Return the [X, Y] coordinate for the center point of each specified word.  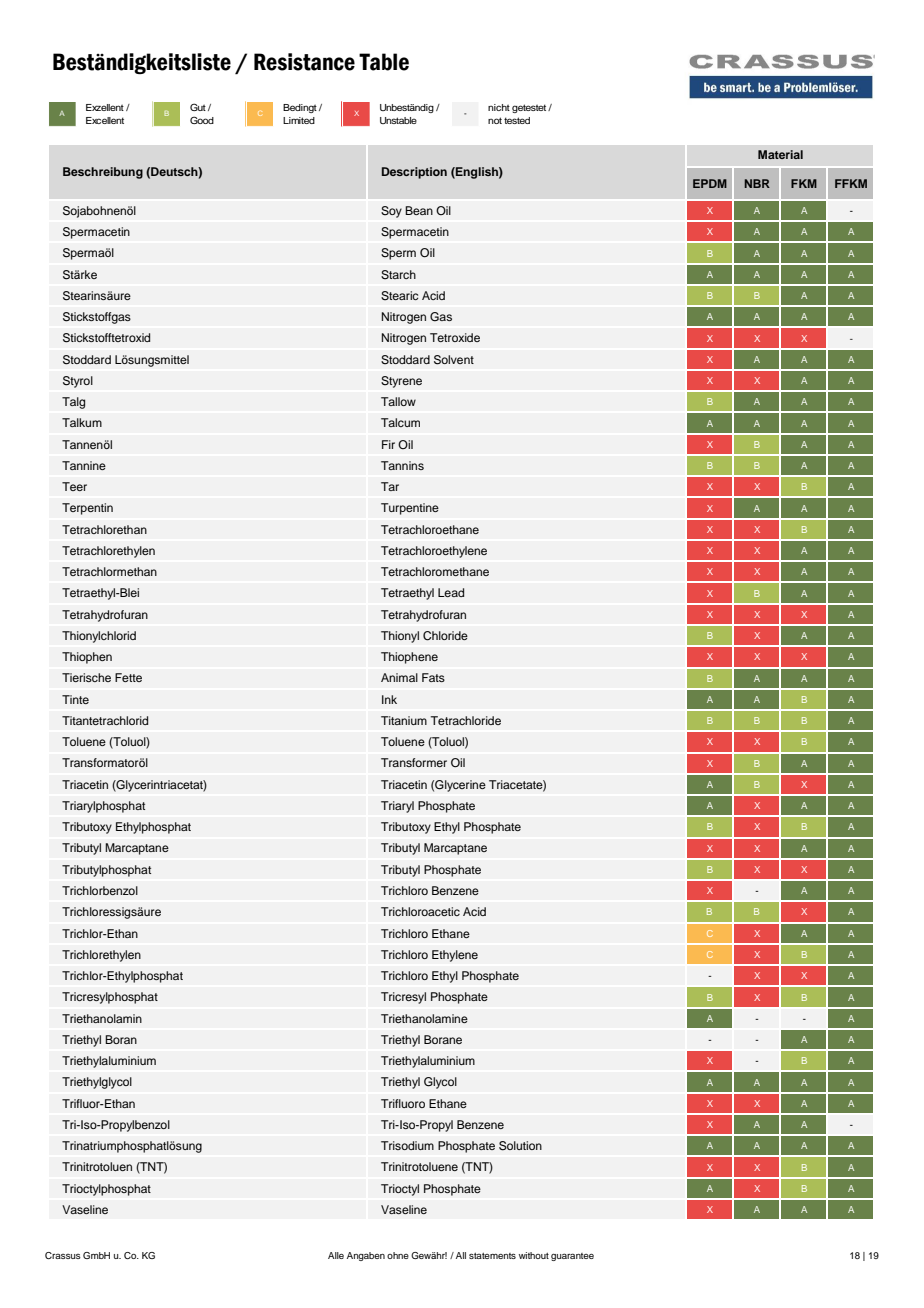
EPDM [710, 183]
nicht [499, 107]
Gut [198, 107]
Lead [451, 592]
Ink [389, 699]
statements [492, 1256]
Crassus [63, 1255]
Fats [433, 677]
